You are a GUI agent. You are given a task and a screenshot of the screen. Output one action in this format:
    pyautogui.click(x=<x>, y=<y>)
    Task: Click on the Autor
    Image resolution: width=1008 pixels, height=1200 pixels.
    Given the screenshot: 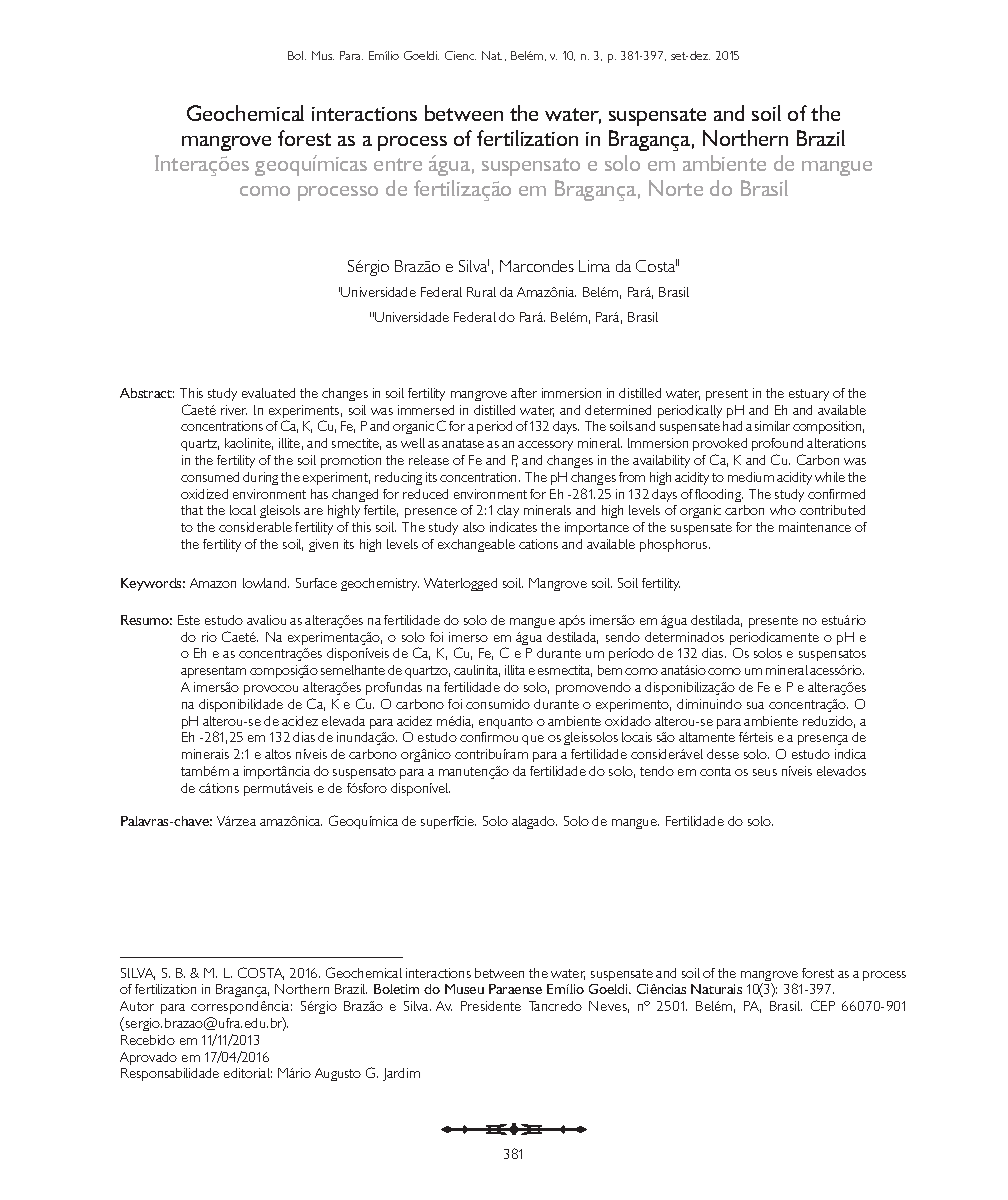 What is the action you would take?
    pyautogui.click(x=137, y=1006)
